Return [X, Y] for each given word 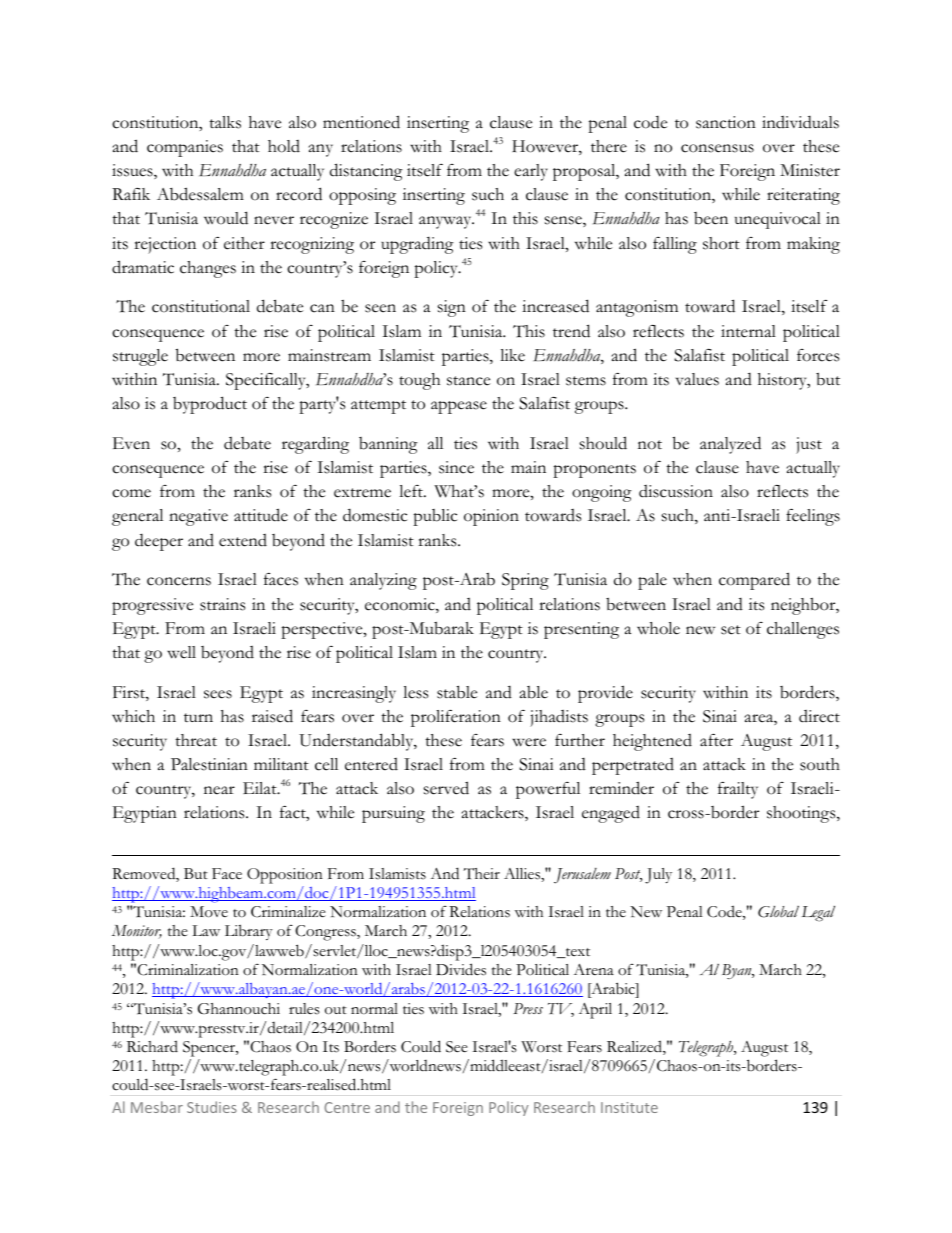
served [446, 788]
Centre [347, 1107]
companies [185, 148]
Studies [212, 1107]
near [219, 790]
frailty [738, 790]
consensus [717, 148]
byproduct [210, 405]
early [531, 172]
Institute [629, 1107]
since [456, 467]
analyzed [730, 445]
